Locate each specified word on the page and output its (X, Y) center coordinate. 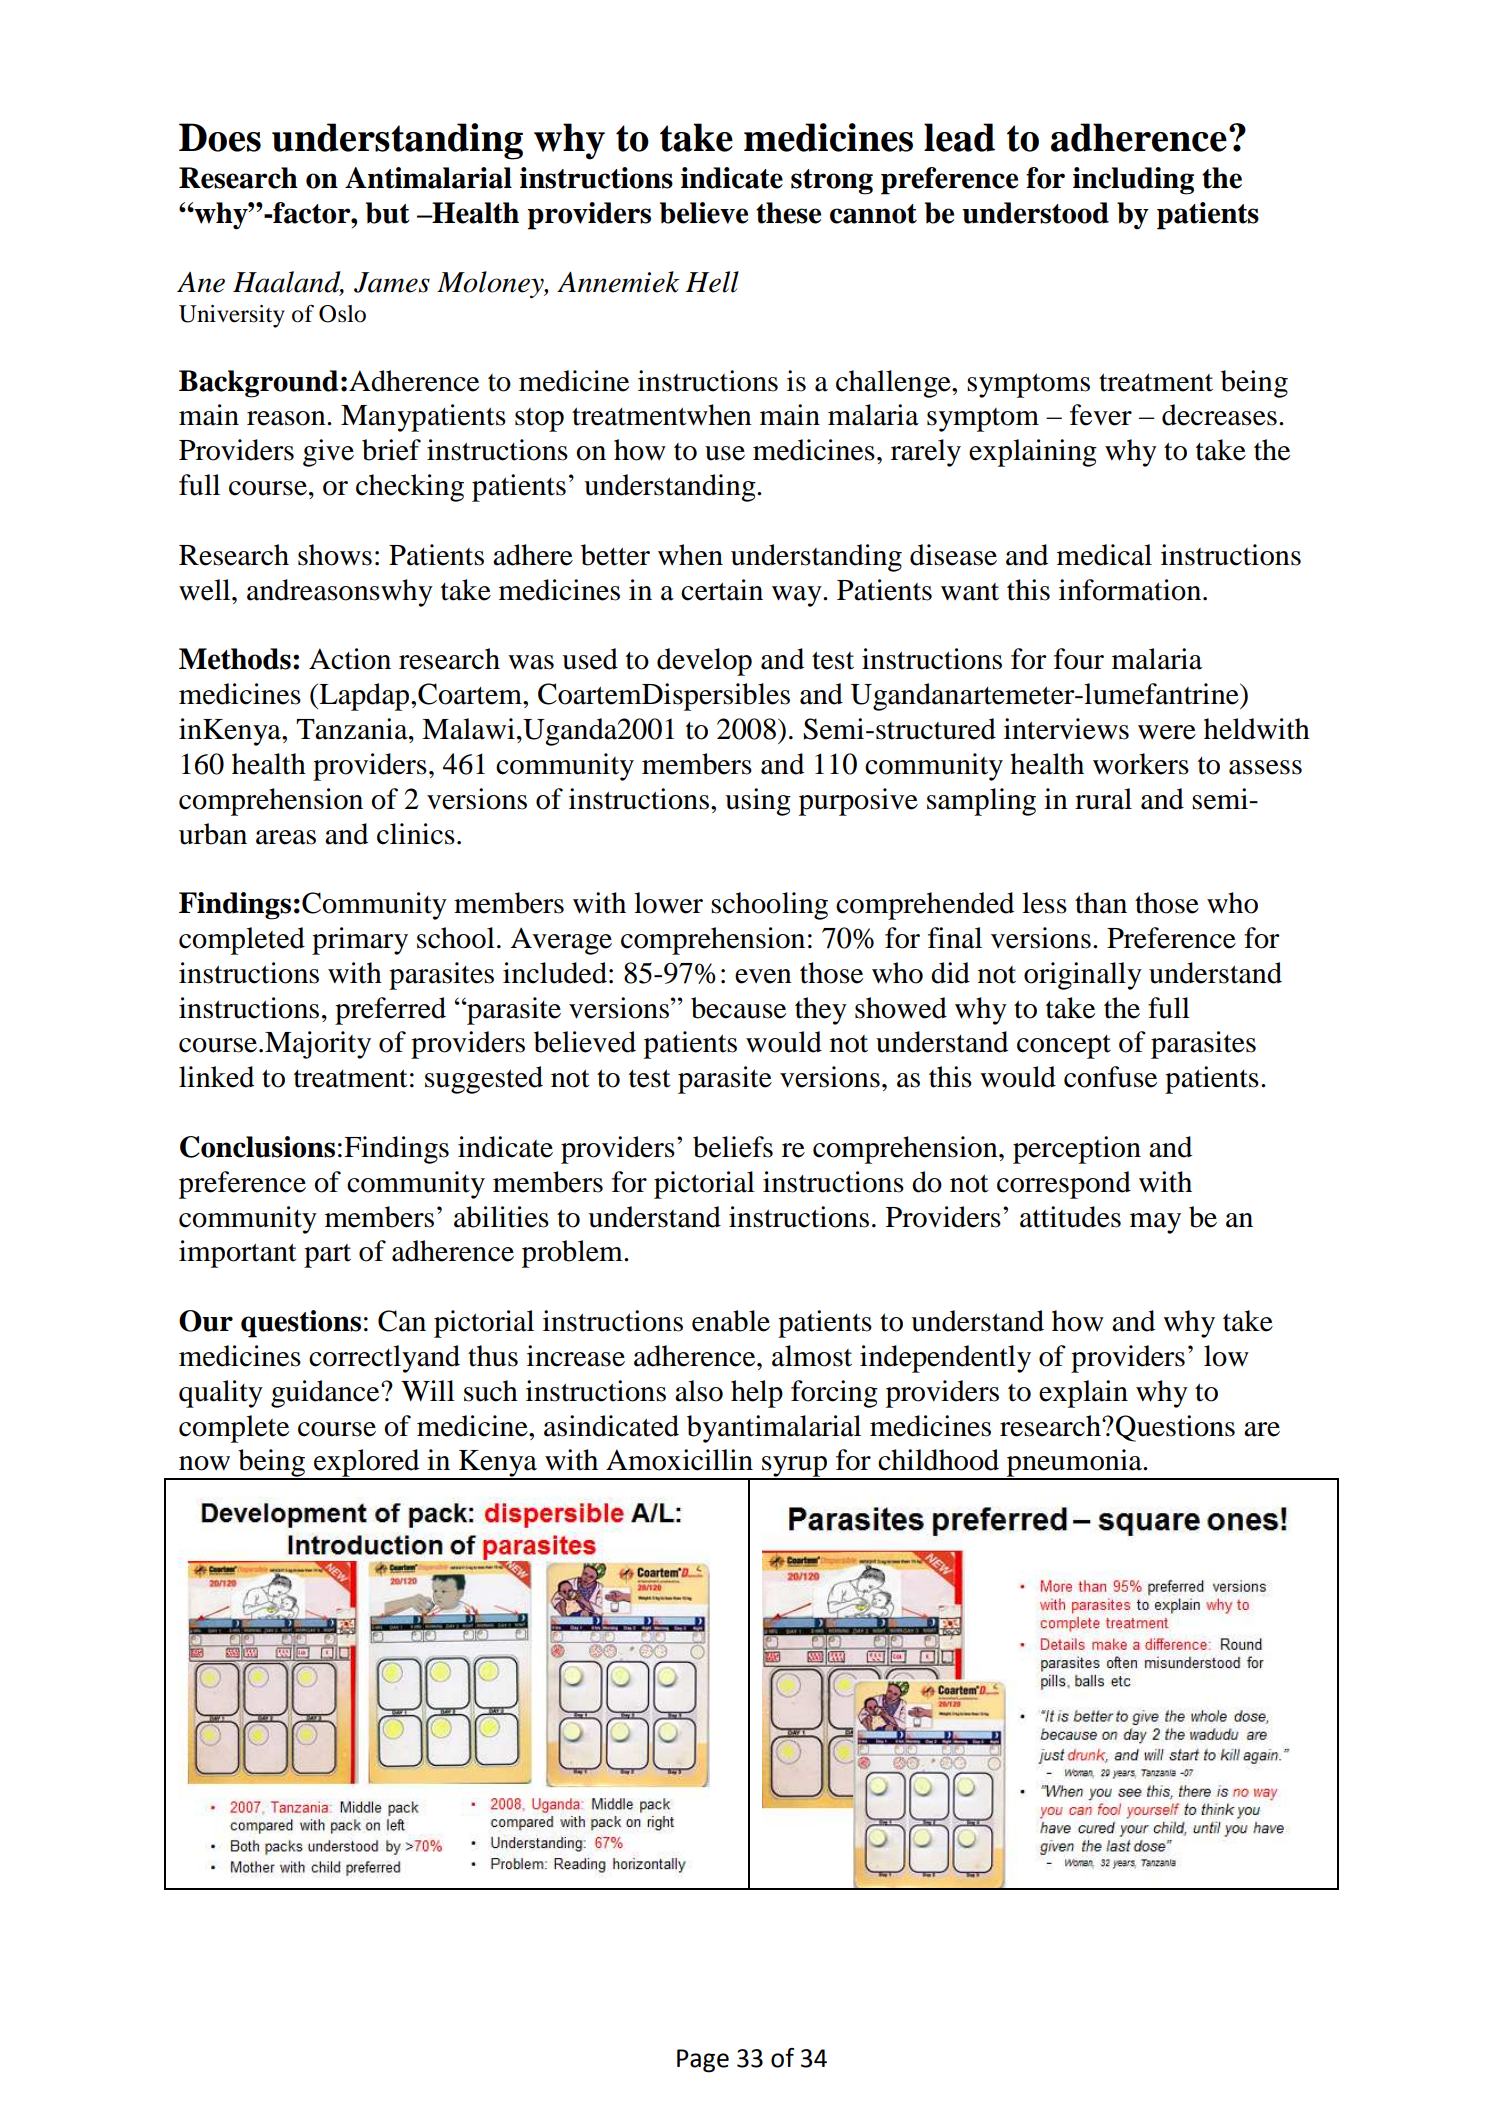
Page (703, 2061)
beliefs (733, 1147)
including (1133, 181)
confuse (1110, 1077)
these (788, 213)
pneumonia (1074, 1464)
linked (216, 1077)
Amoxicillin (679, 1460)
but (388, 213)
